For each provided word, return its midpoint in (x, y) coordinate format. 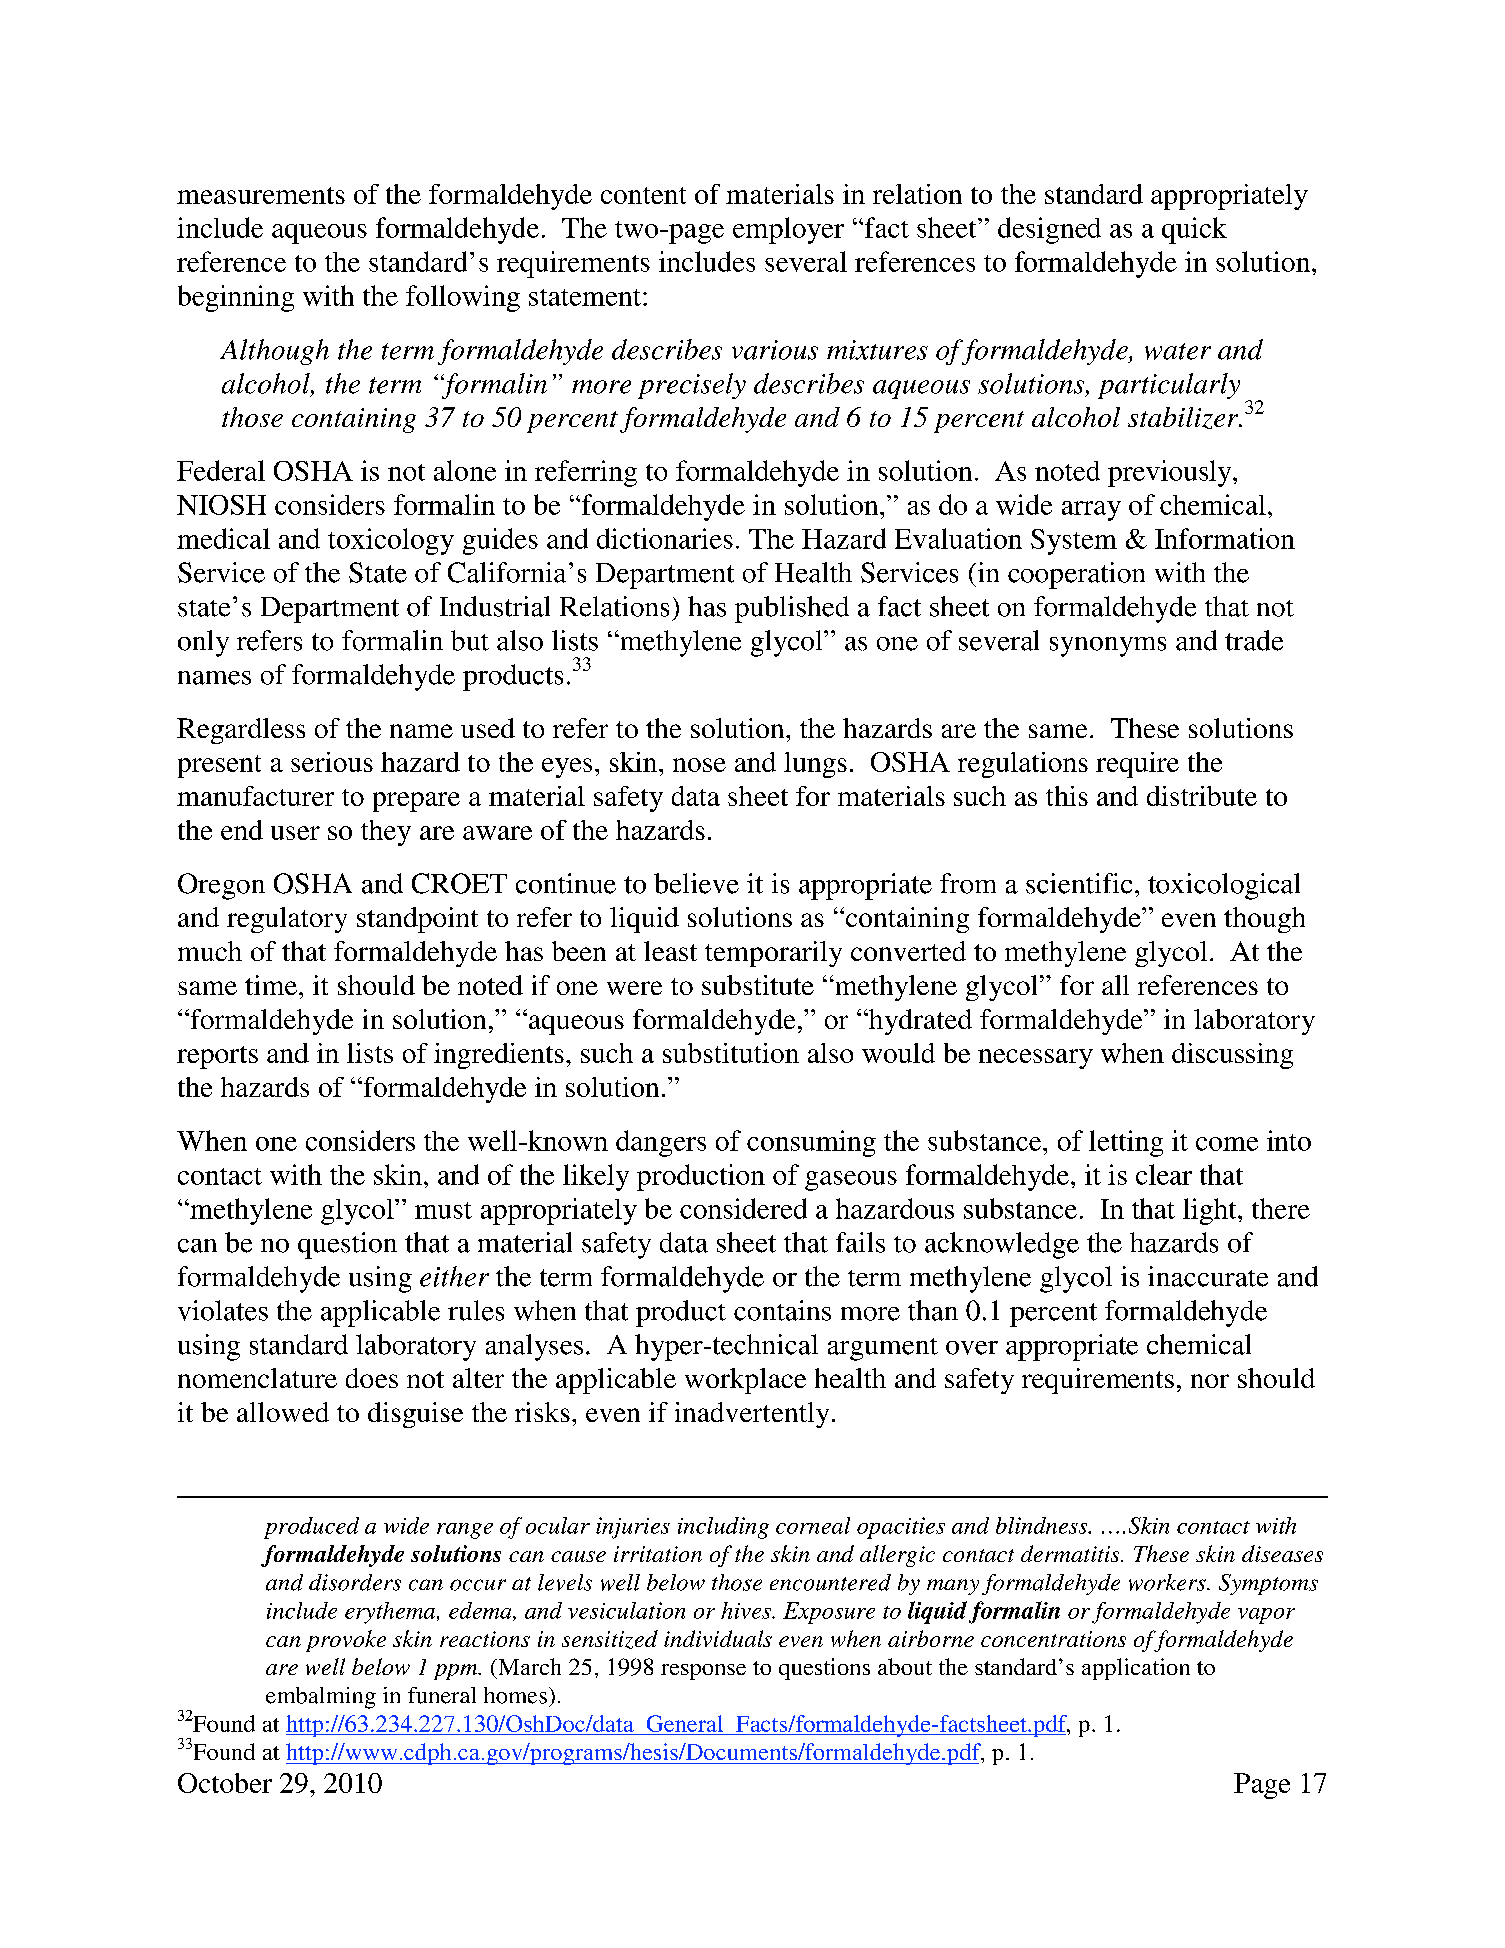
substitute (758, 985)
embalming (321, 1698)
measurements (261, 195)
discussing (1232, 1056)
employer (788, 230)
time (272, 985)
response (703, 1672)
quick (1194, 230)
